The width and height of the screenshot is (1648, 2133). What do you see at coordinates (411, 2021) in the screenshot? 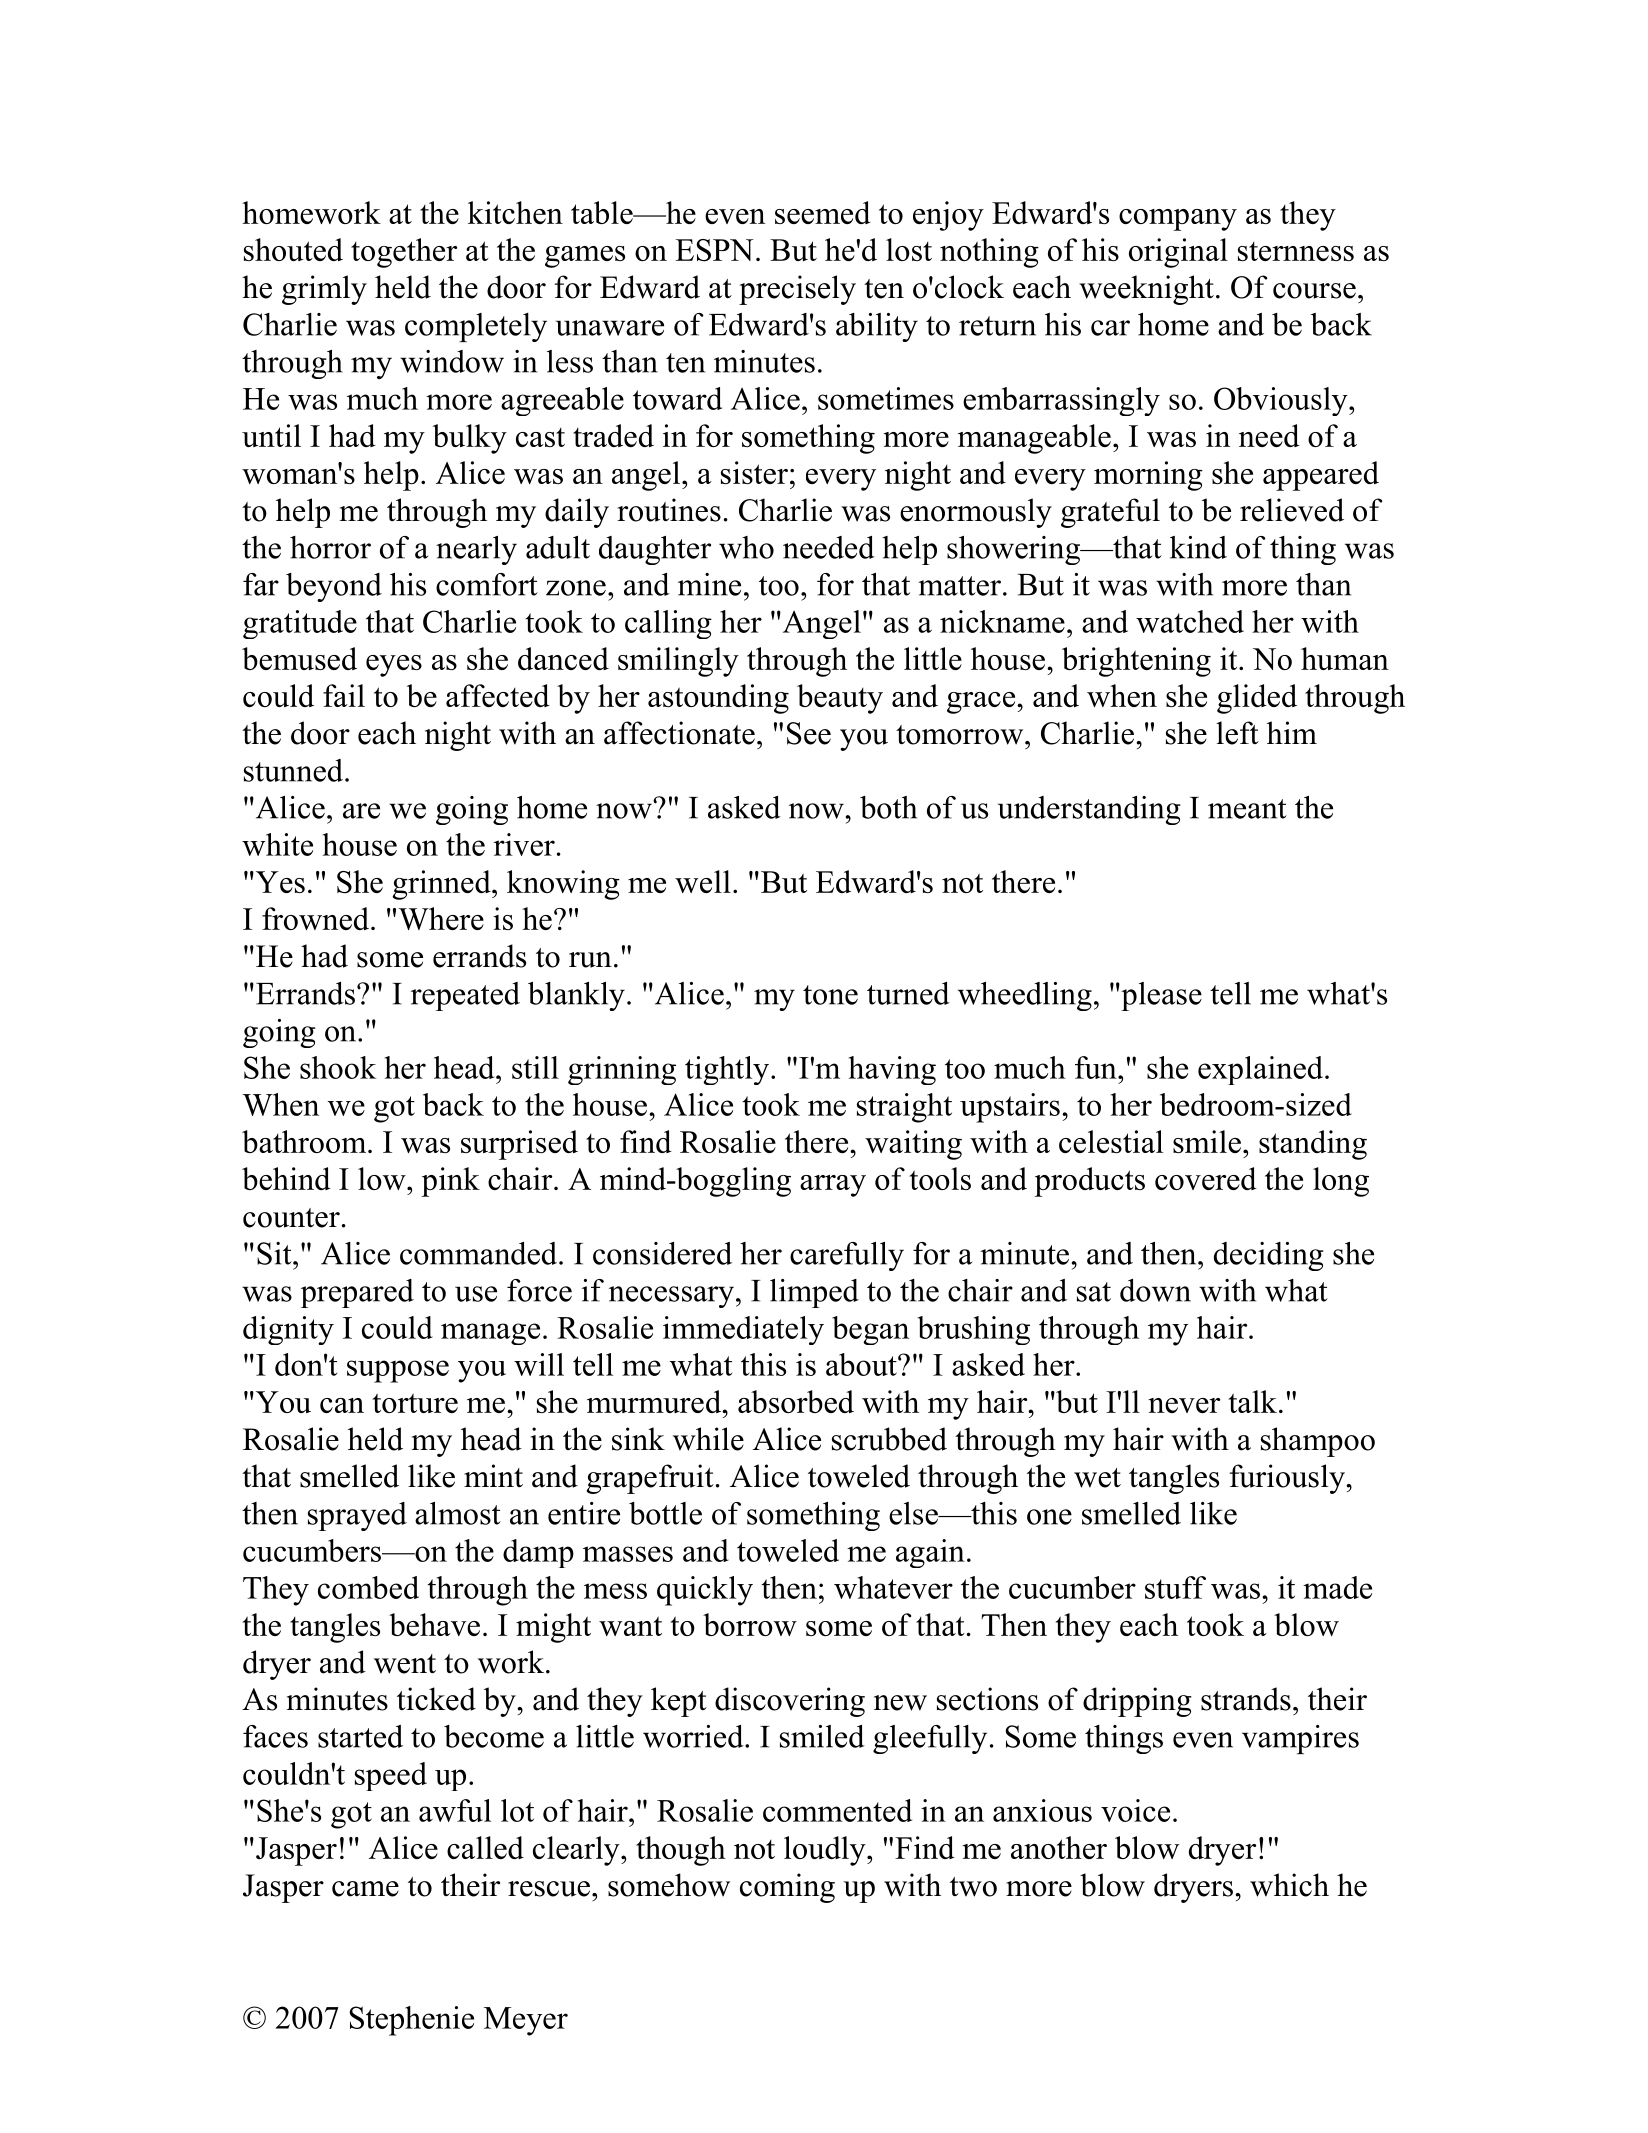
I see `Stephenie` at bounding box center [411, 2021].
